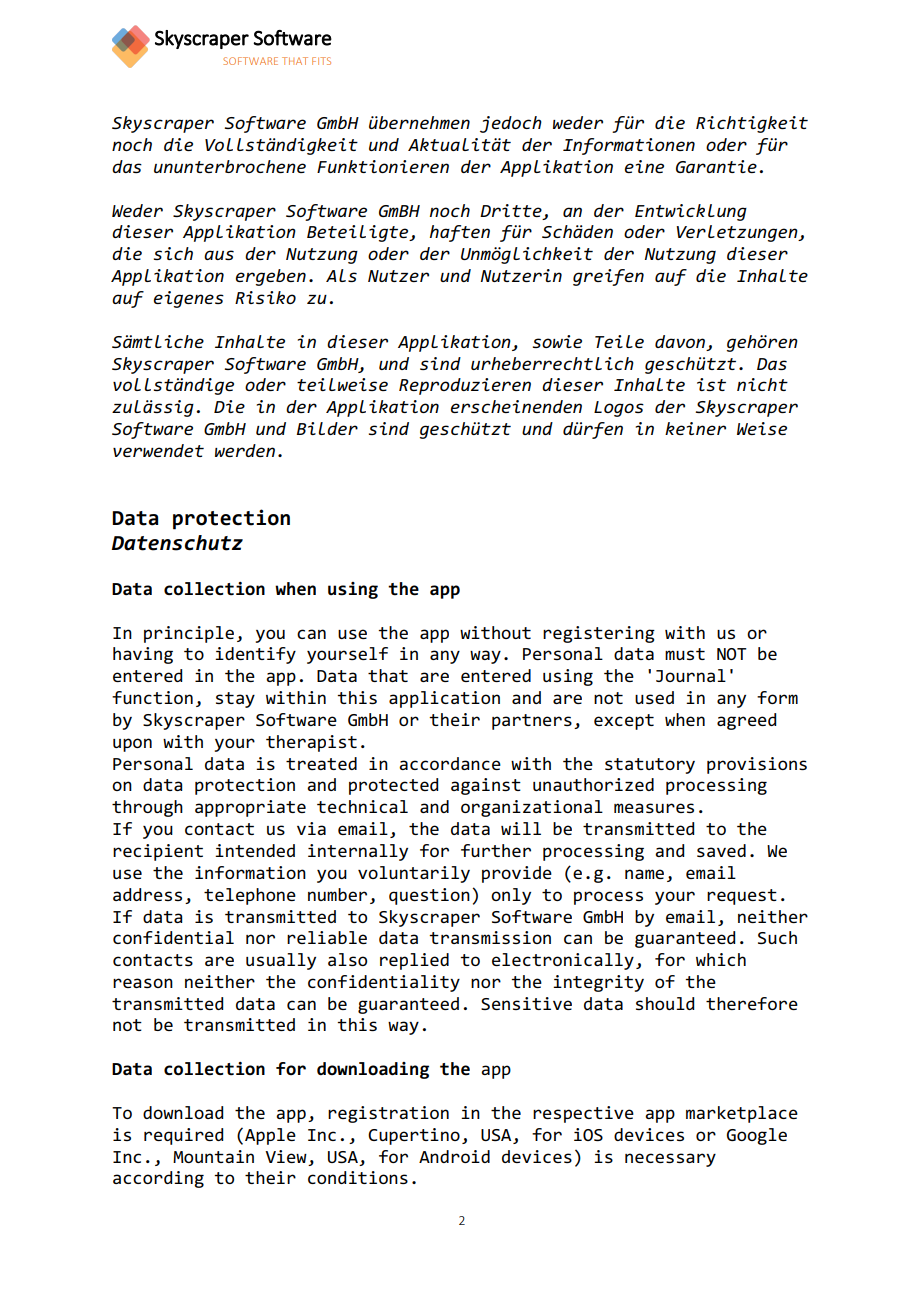  Describe the element at coordinates (321, 61) in the image. I see `FITS` at that location.
